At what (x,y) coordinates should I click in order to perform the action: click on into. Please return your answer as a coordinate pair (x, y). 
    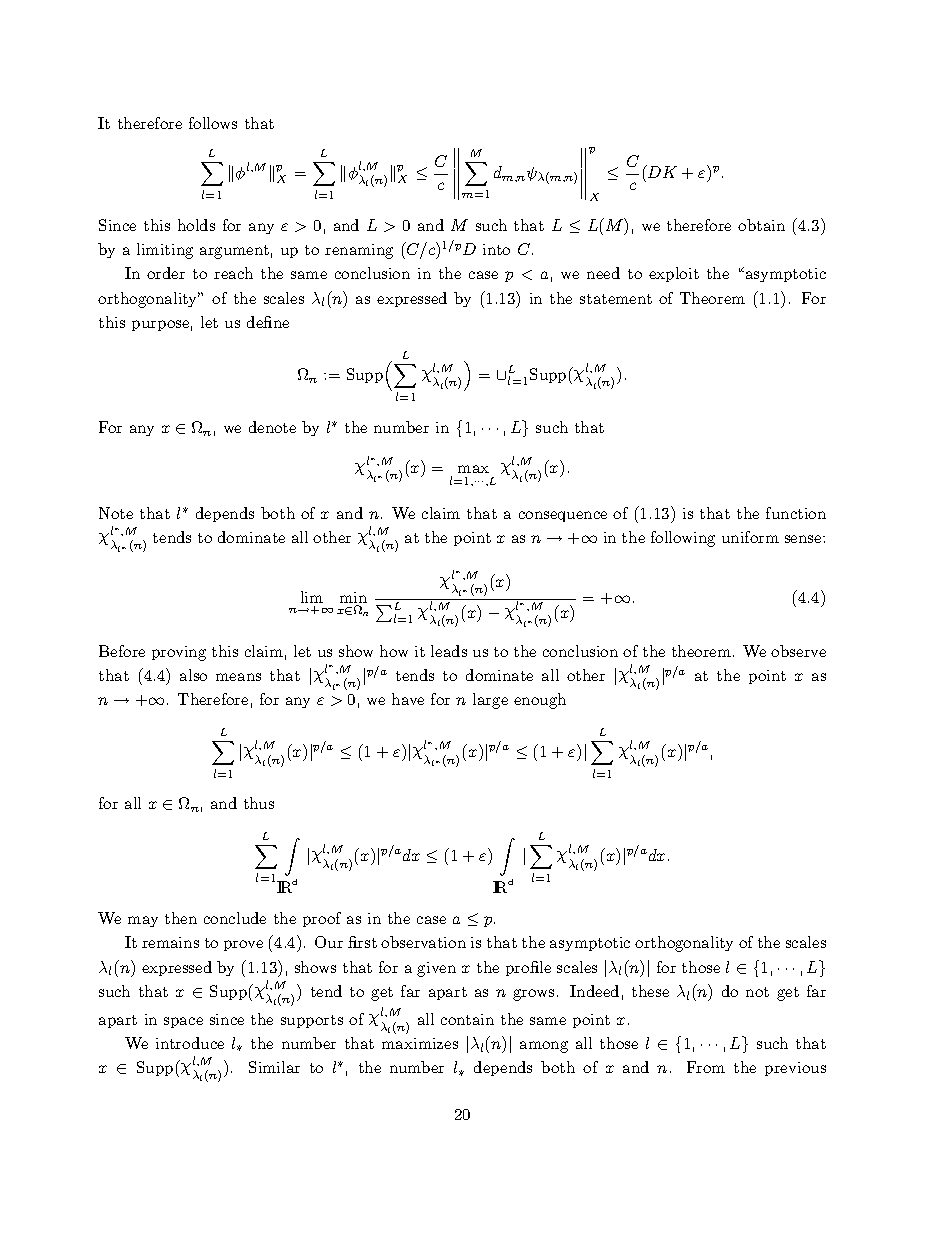
    Looking at the image, I should click on (496, 249).
